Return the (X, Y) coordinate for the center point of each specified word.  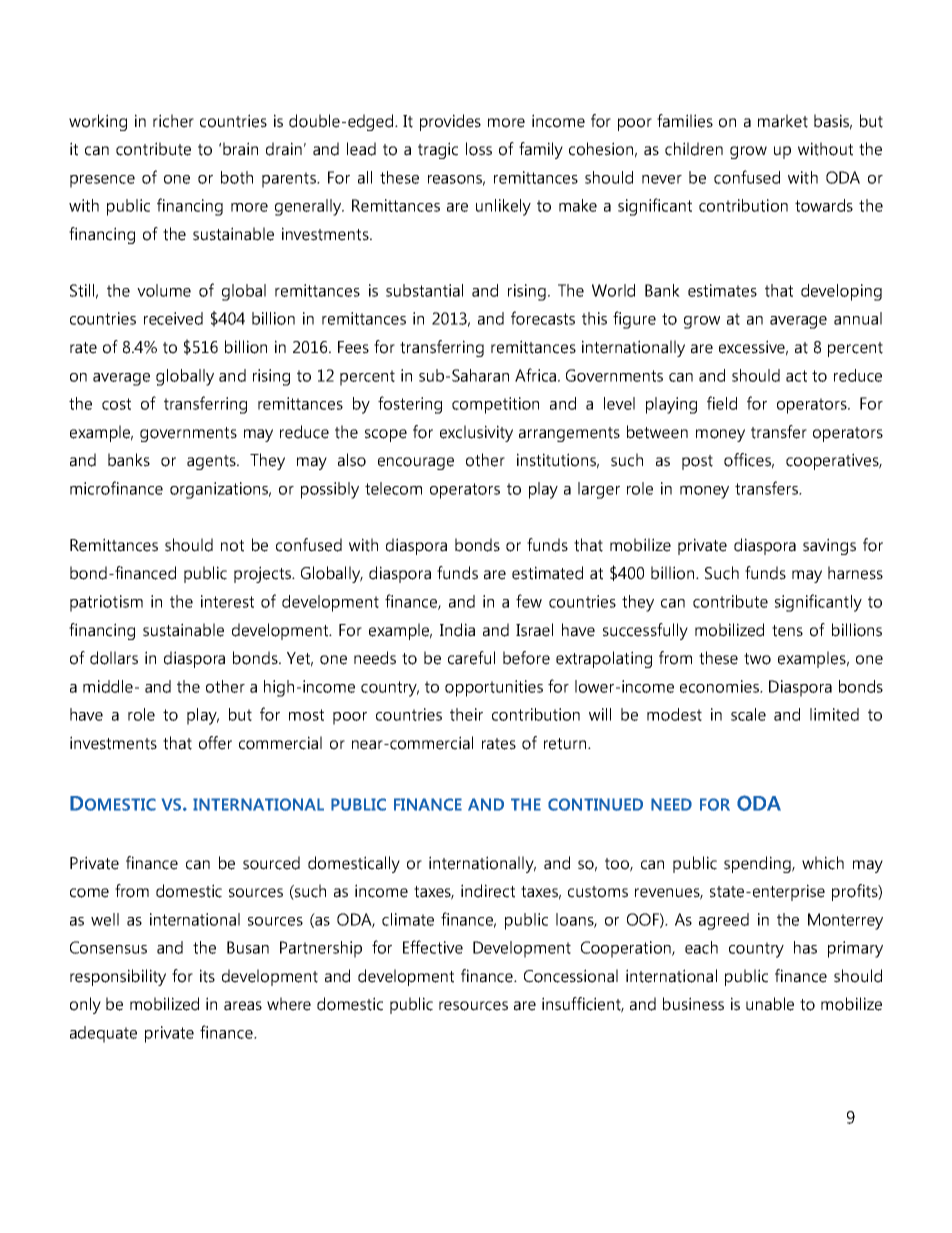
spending (758, 864)
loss (479, 149)
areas (243, 1006)
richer (173, 121)
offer (215, 743)
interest (227, 601)
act (796, 376)
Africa (535, 375)
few (529, 601)
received (173, 318)
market (783, 121)
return (566, 744)
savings (829, 546)
